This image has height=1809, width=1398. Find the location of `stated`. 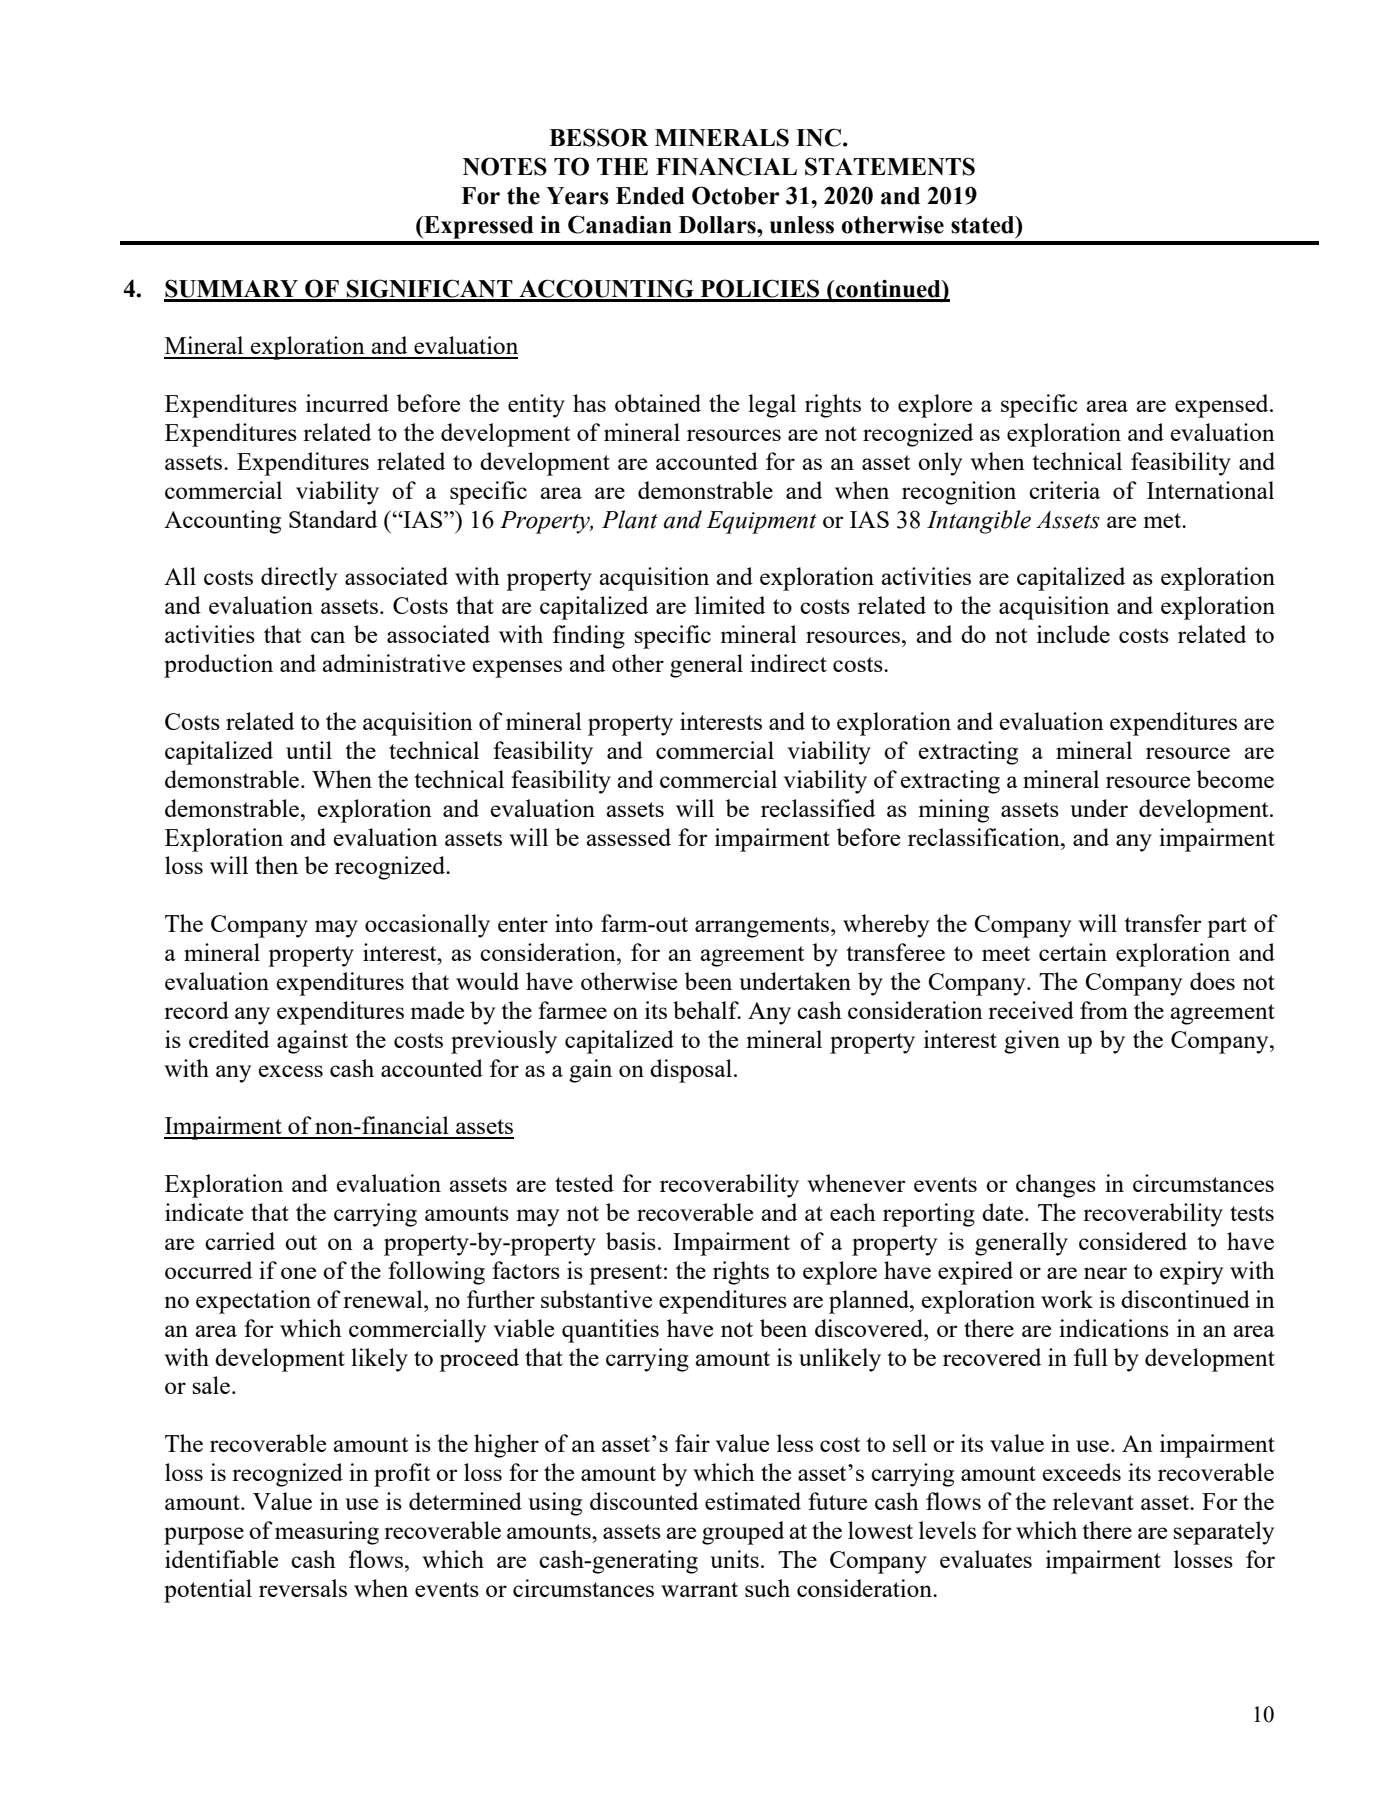

stated is located at coordinates (984, 225).
